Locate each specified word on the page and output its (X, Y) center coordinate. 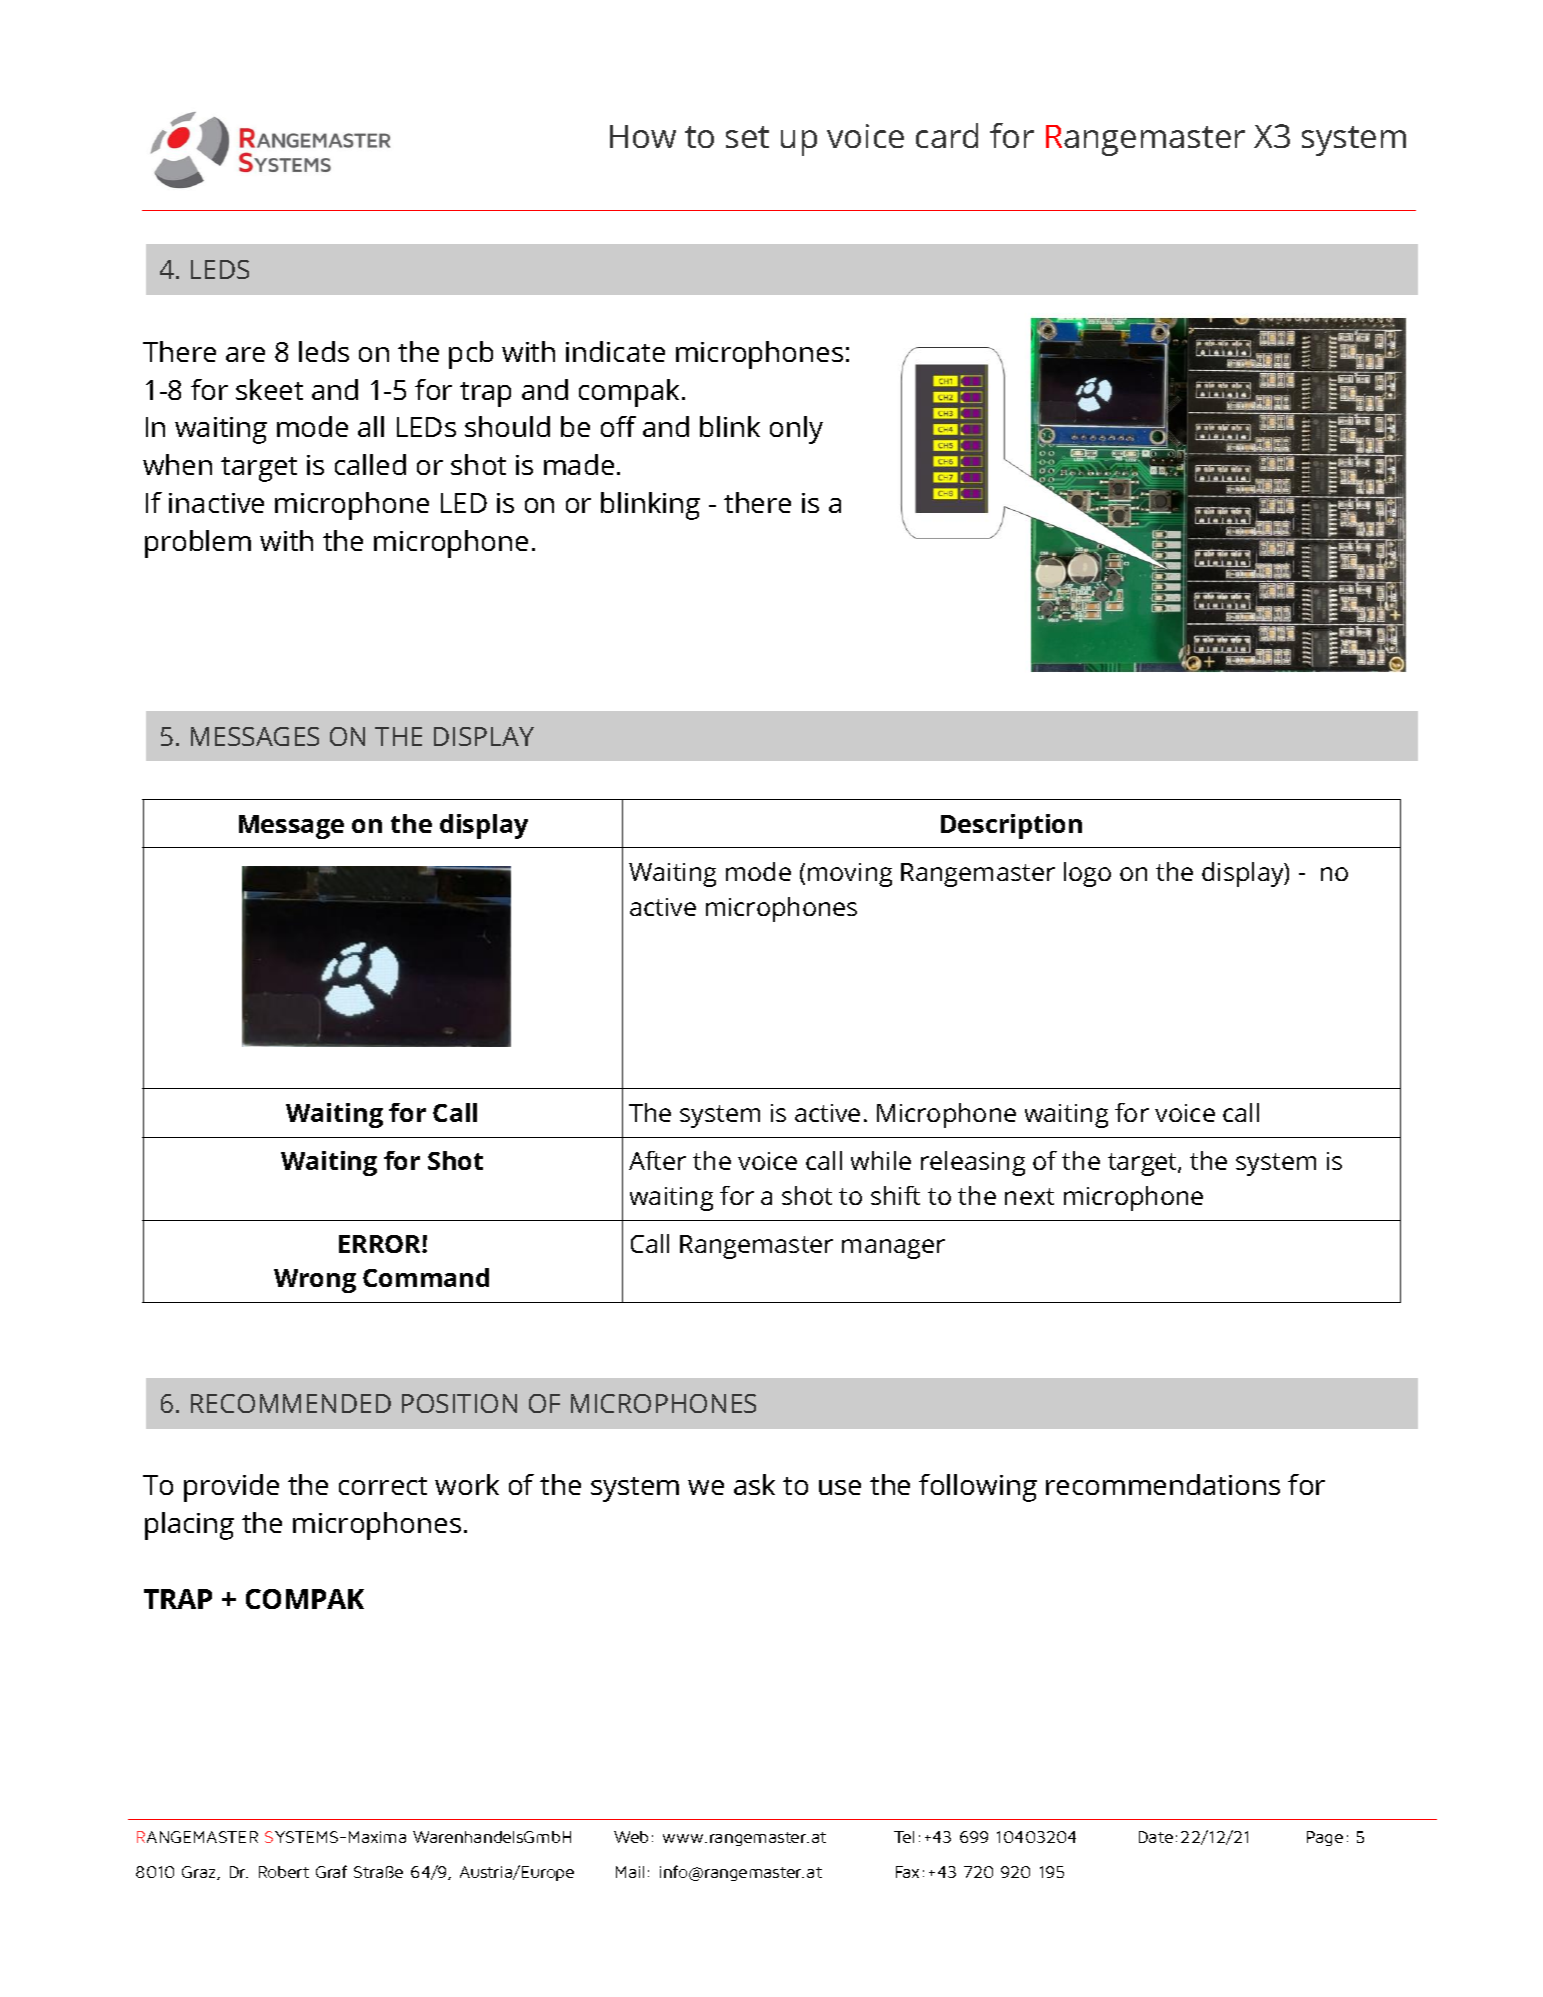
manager (893, 1249)
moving (850, 875)
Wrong (315, 1281)
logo (1087, 874)
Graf (331, 1871)
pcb (471, 355)
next (1029, 1196)
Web (631, 1837)
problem (198, 544)
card (947, 135)
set (747, 137)
